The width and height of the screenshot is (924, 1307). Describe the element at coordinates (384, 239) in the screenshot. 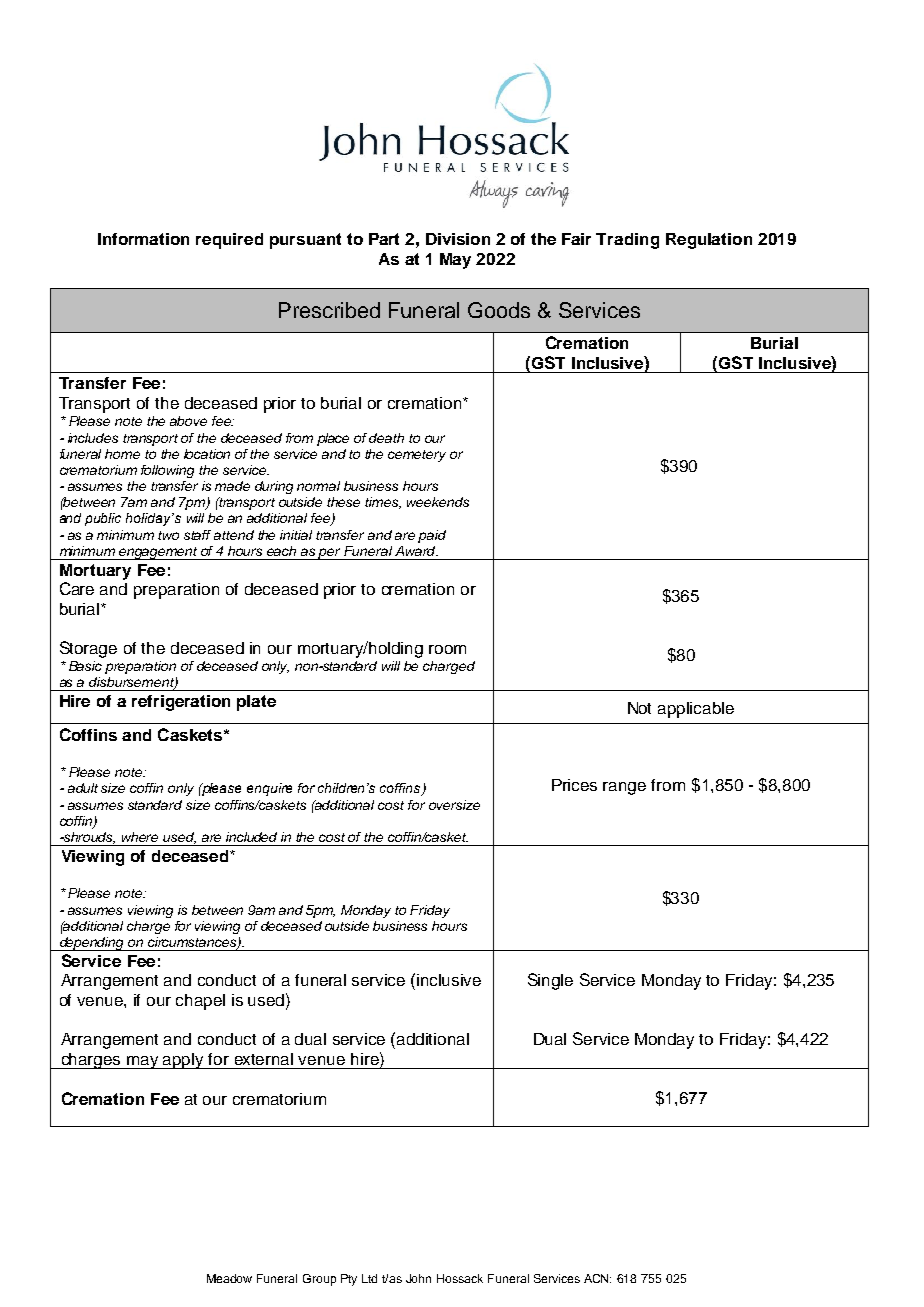

I see `Part` at that location.
